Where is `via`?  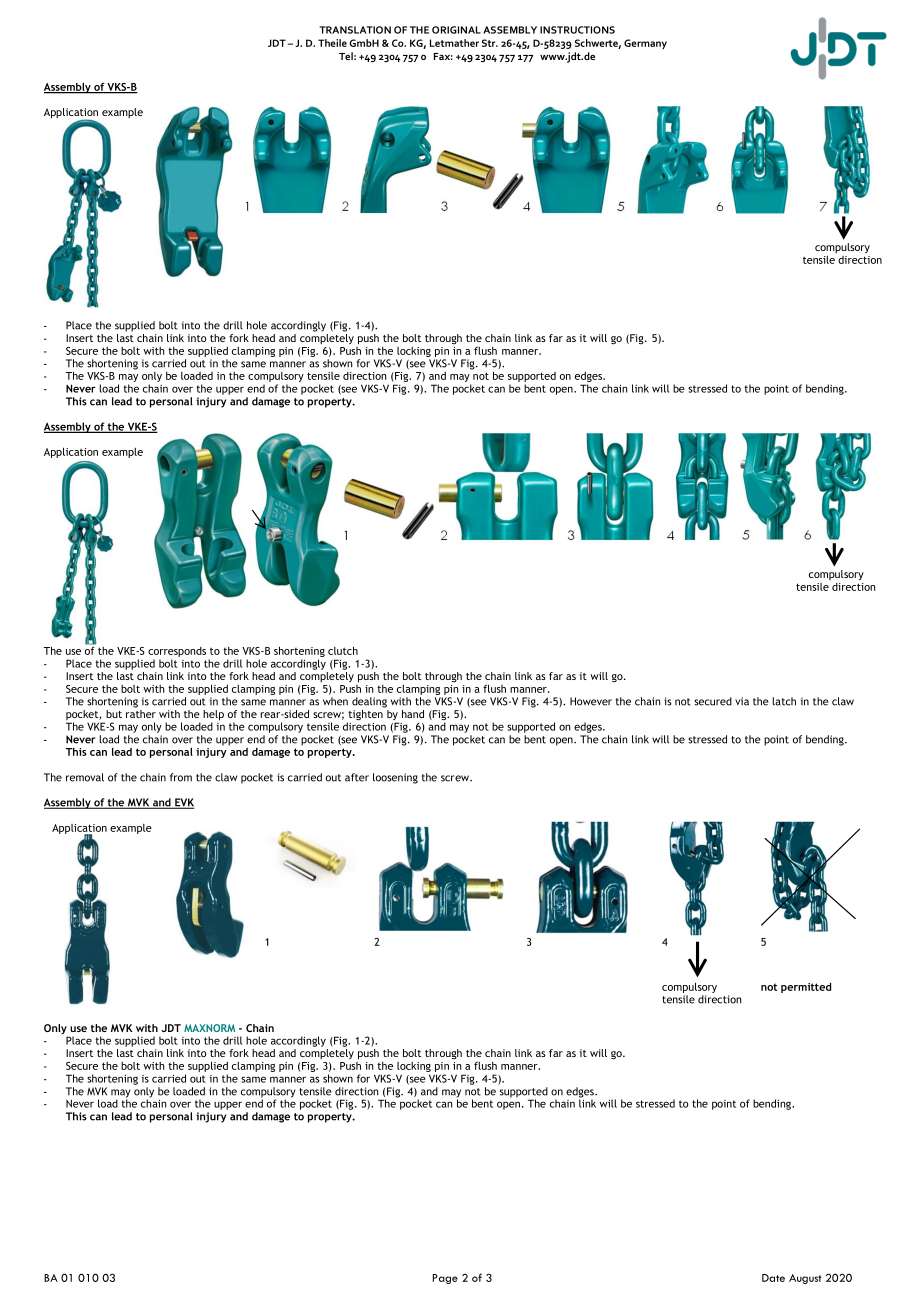
via is located at coordinates (742, 701).
